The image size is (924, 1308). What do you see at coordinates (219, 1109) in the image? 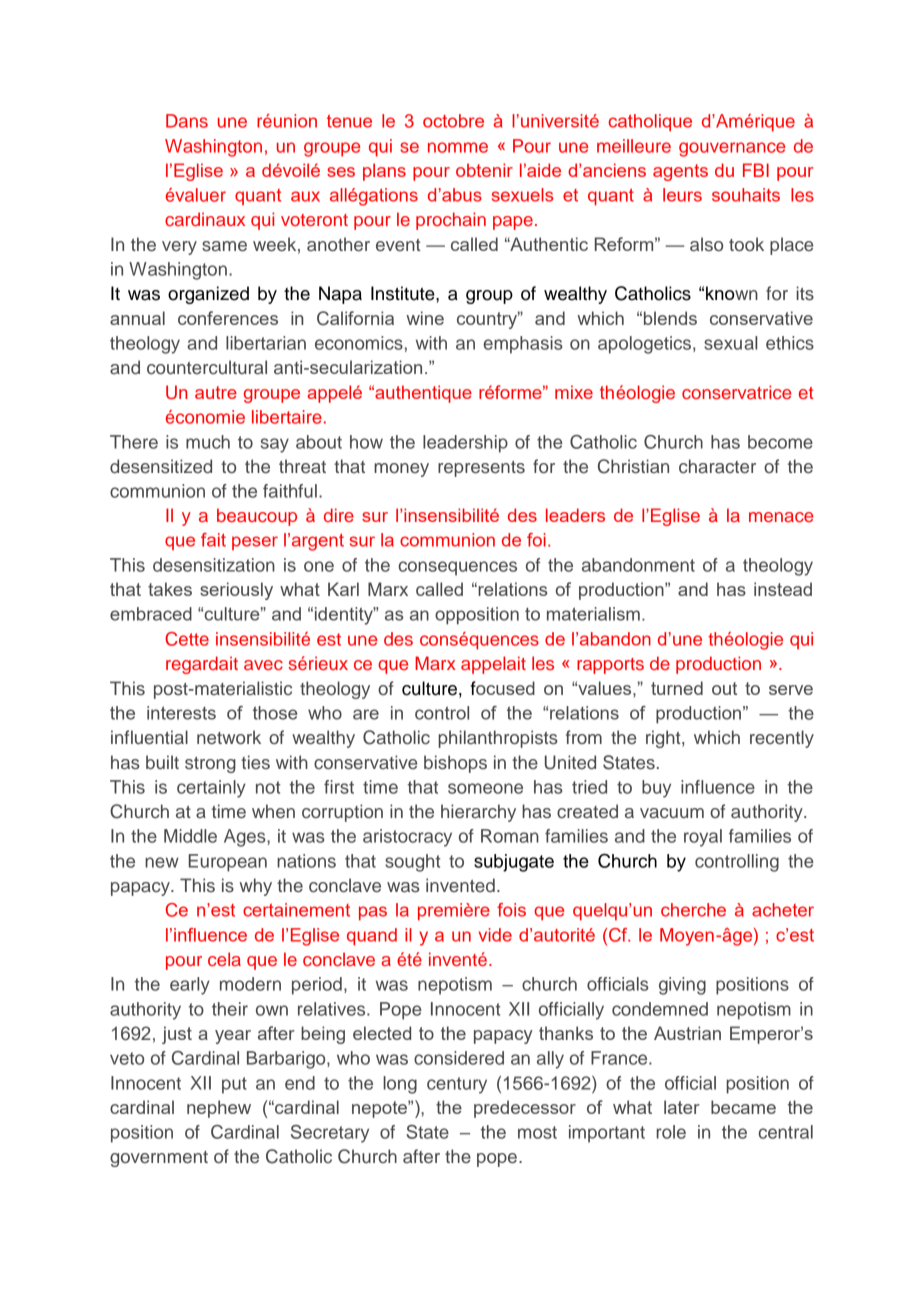
I see `nephew` at bounding box center [219, 1109].
